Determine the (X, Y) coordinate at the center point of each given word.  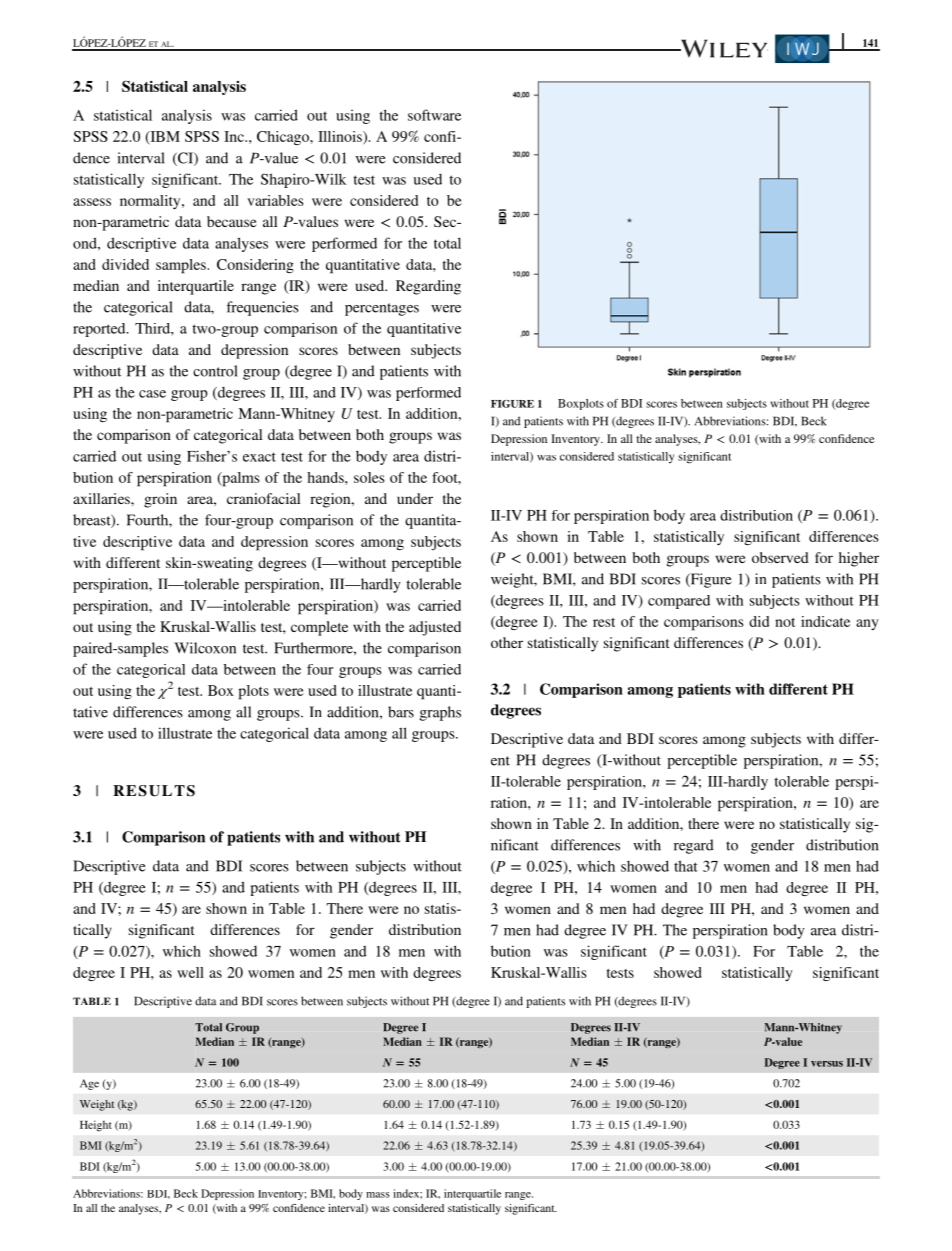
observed (780, 557)
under (415, 498)
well (190, 972)
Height (96, 1126)
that (686, 866)
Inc (235, 136)
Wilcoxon (205, 648)
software (434, 115)
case (152, 394)
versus (827, 1064)
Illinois (341, 137)
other (507, 642)
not (785, 622)
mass (378, 1195)
